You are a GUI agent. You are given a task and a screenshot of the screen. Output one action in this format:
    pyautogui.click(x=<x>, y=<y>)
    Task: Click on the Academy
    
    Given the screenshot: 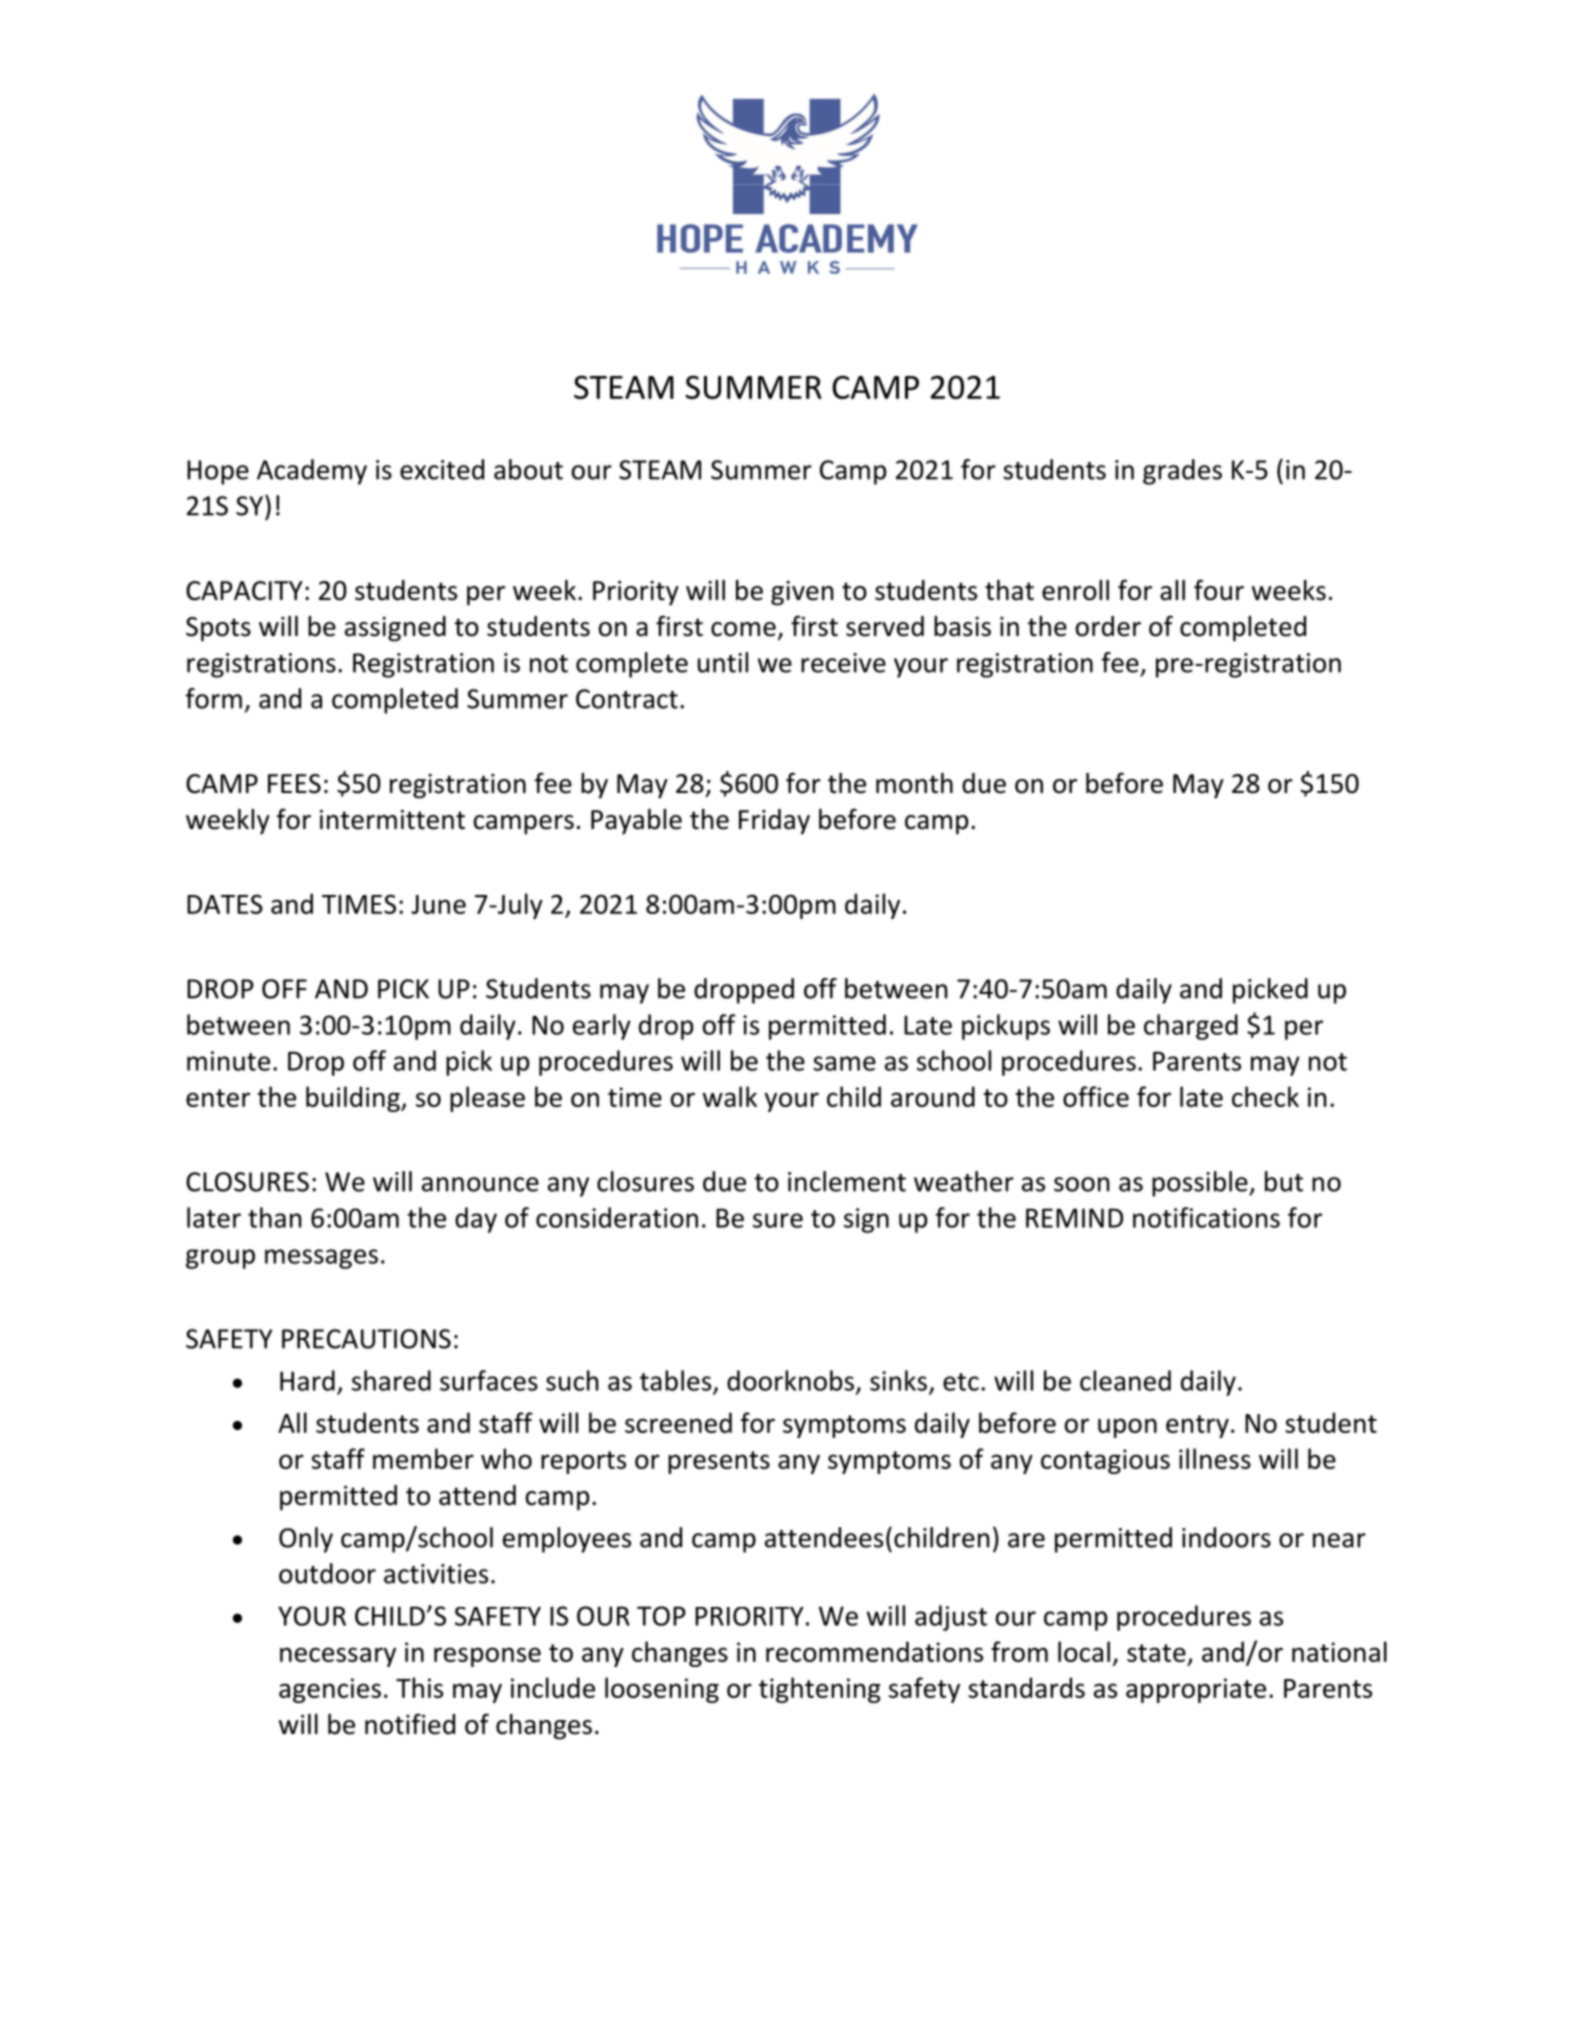 What is the action you would take?
    pyautogui.click(x=312, y=472)
